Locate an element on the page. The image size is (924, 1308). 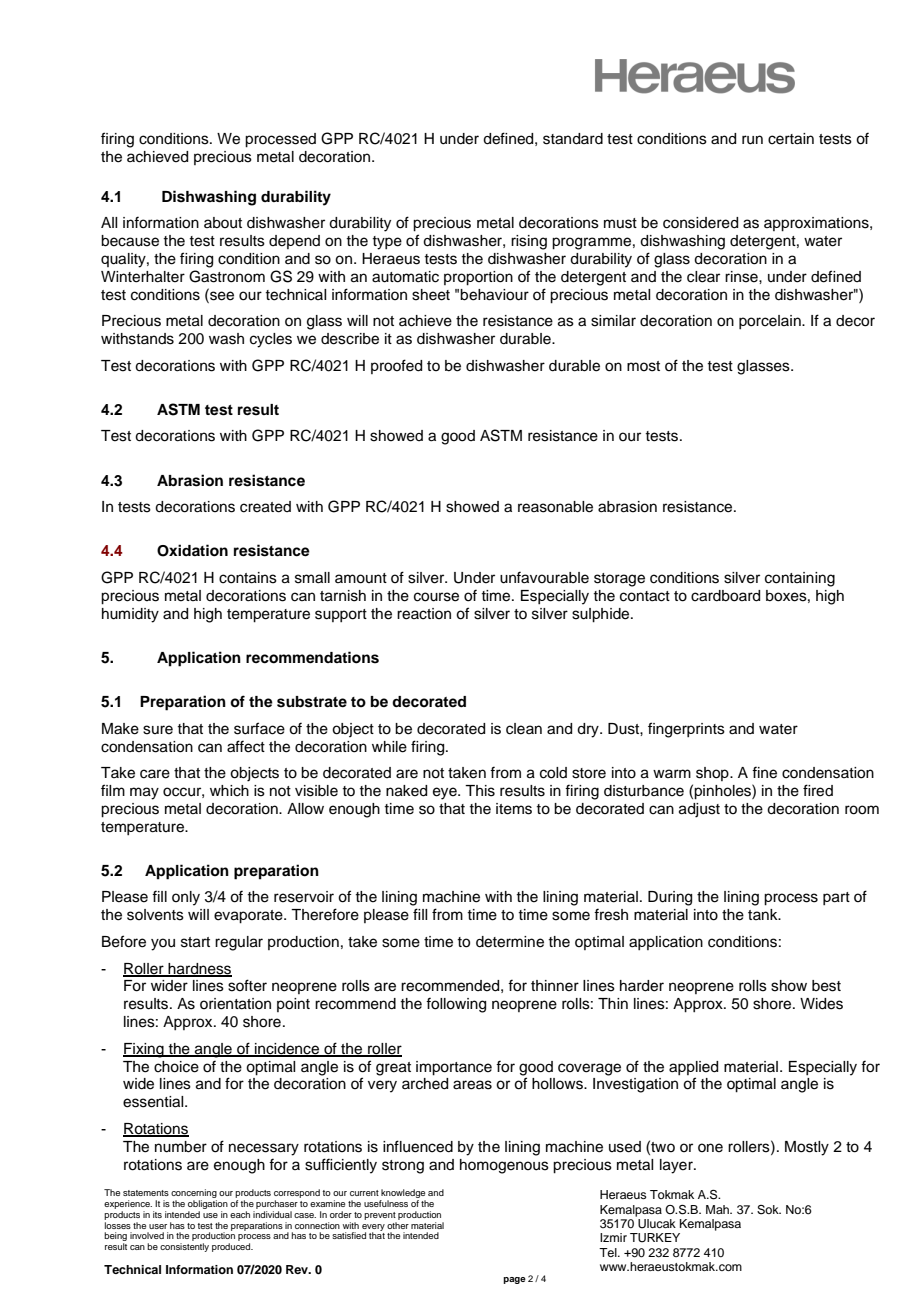
consistently is located at coordinates (184, 1247).
